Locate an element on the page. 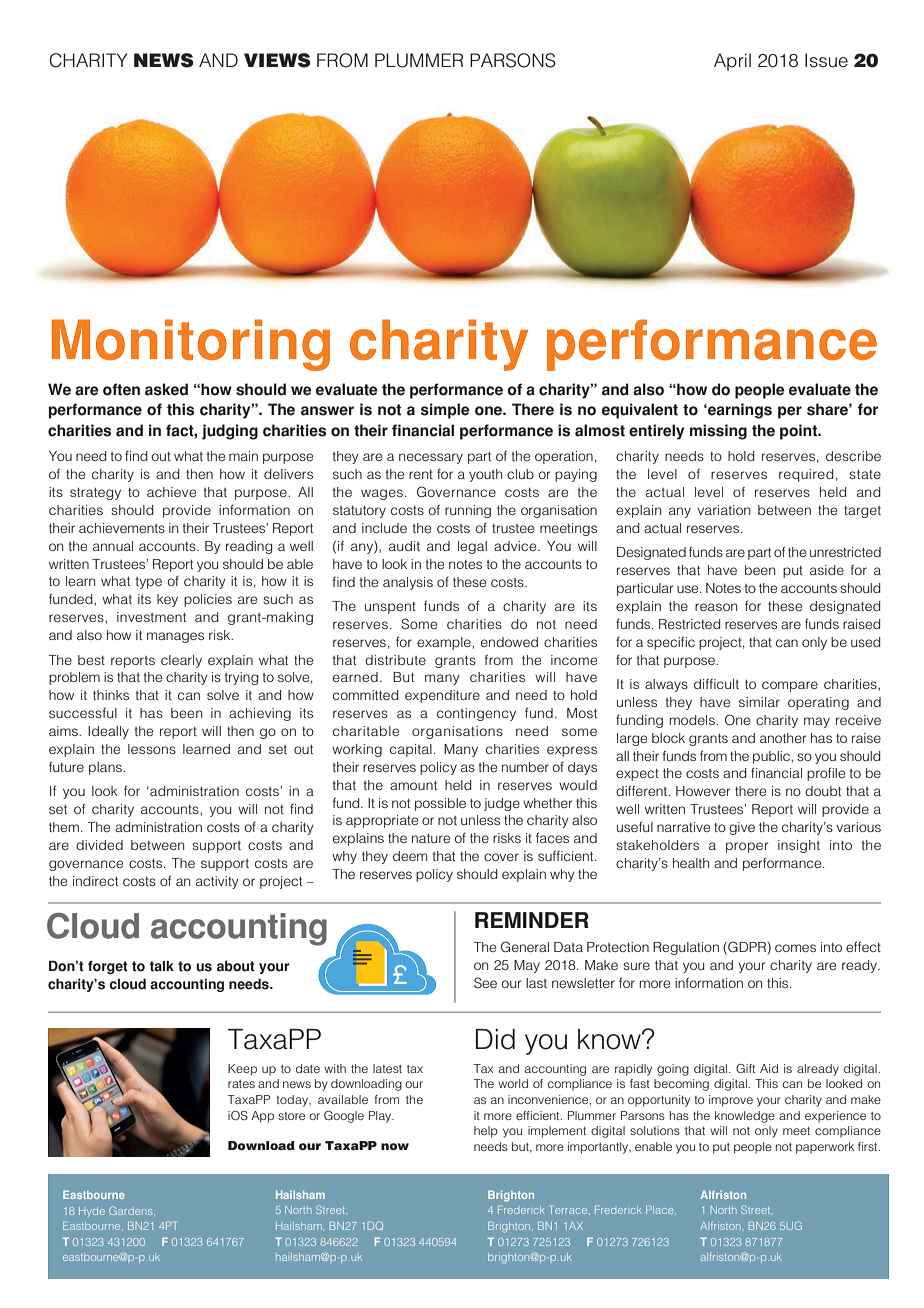  contingency is located at coordinates (476, 714).
